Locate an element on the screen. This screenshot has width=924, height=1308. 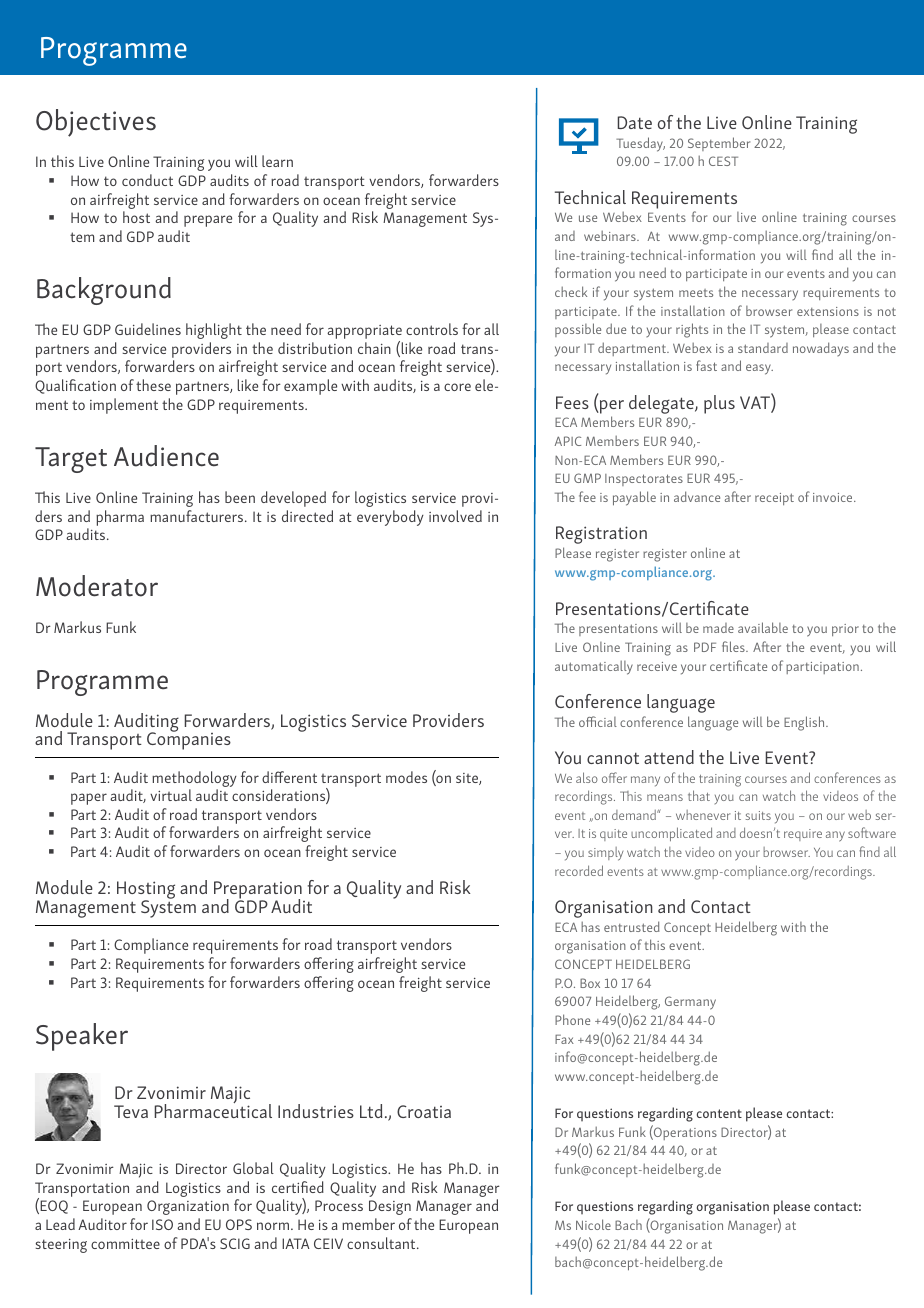
CEST is located at coordinates (723, 161).
